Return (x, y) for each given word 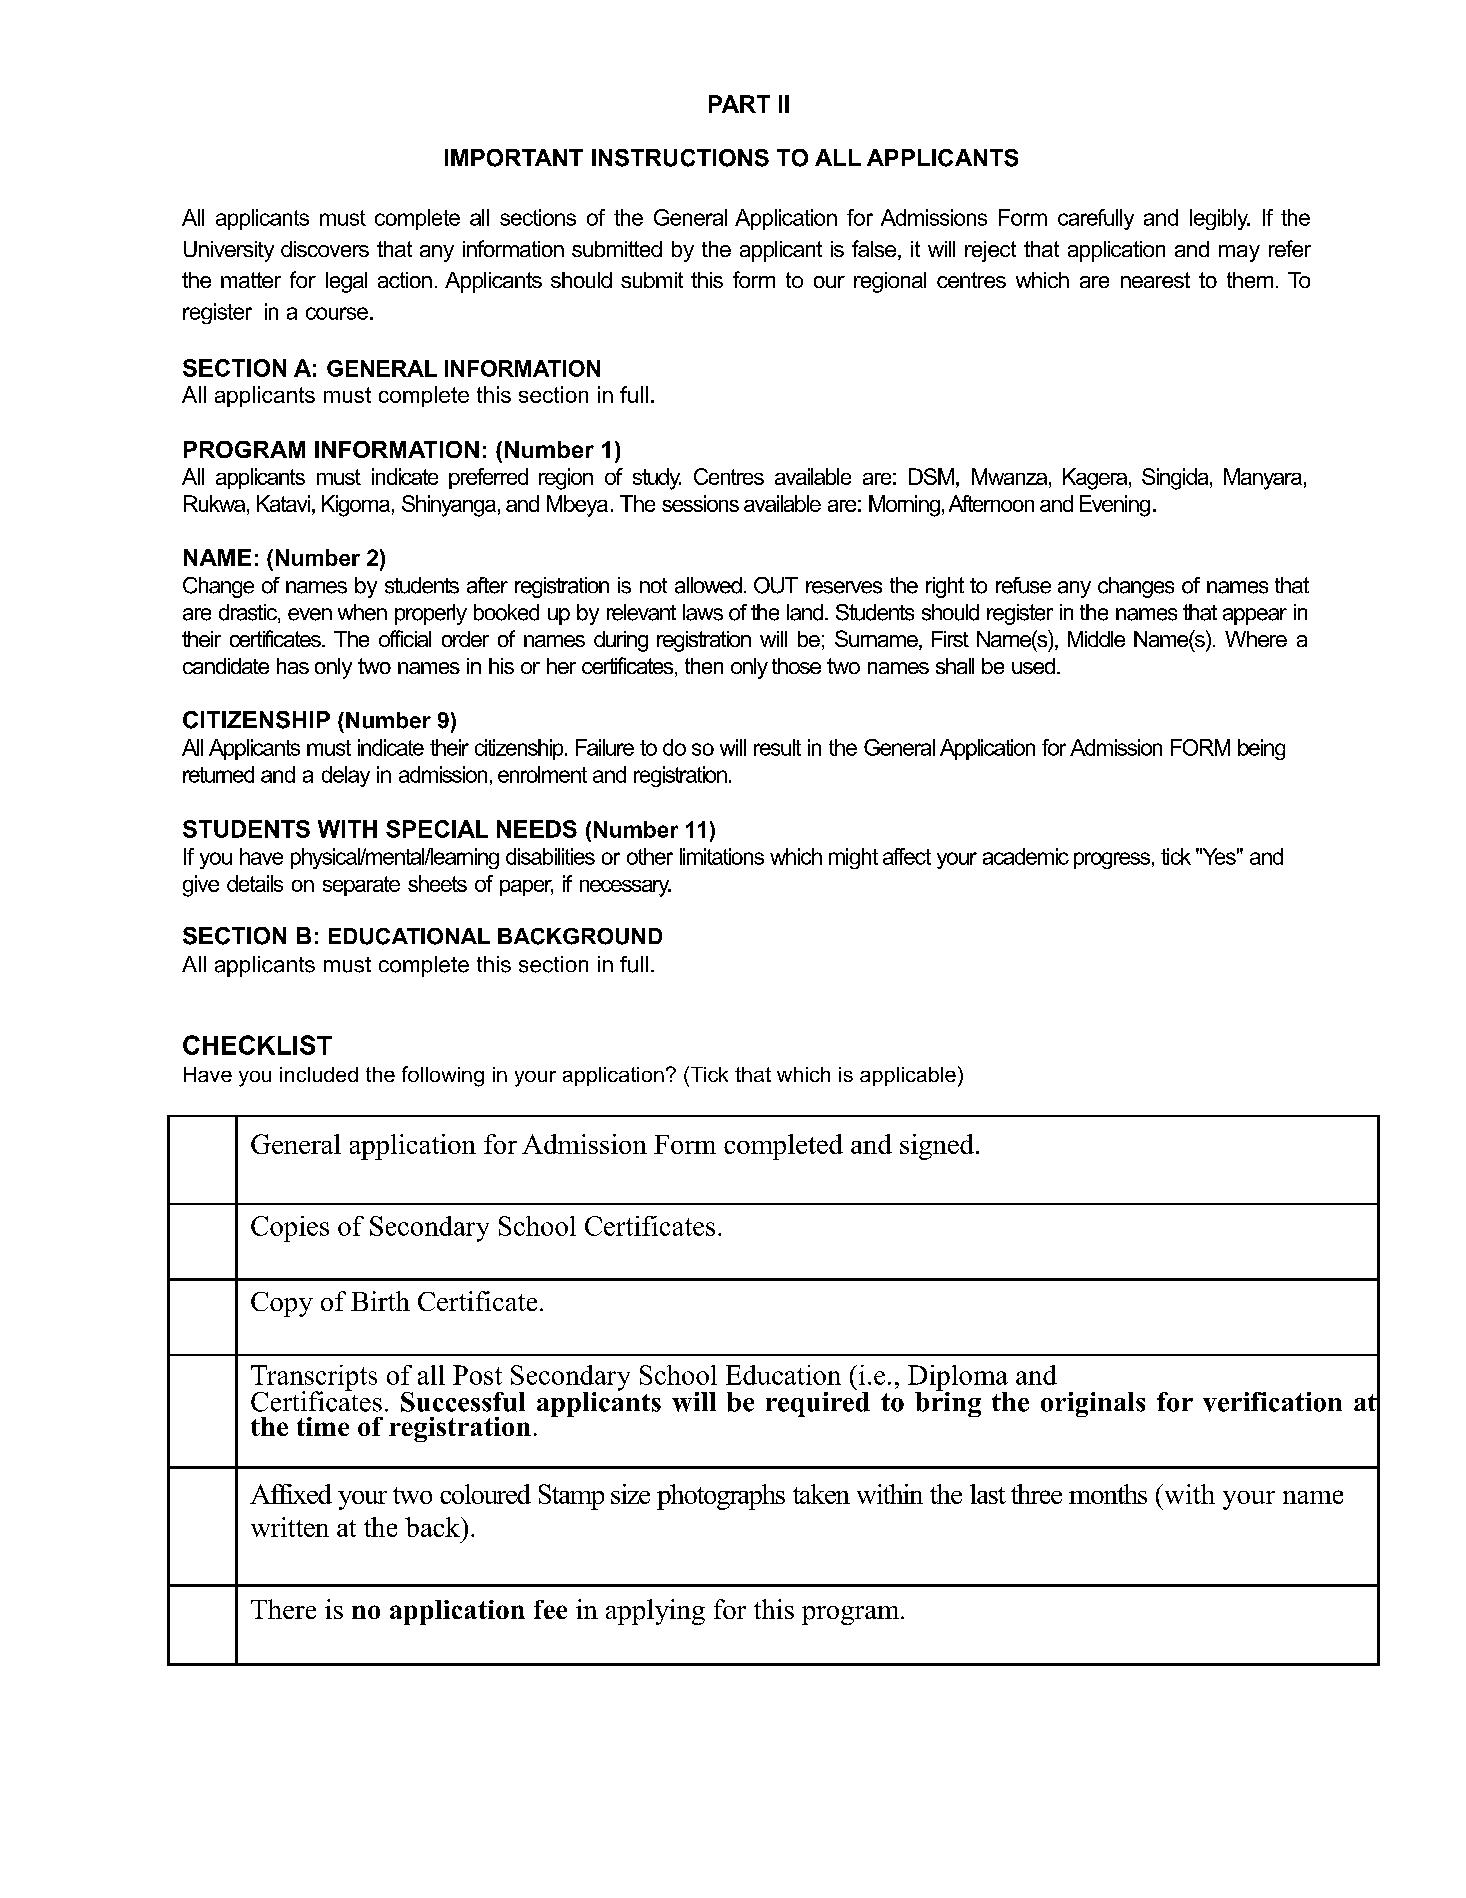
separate (361, 886)
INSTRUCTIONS (680, 158)
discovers (325, 249)
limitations (722, 856)
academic (1026, 856)
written (290, 1527)
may (1239, 253)
